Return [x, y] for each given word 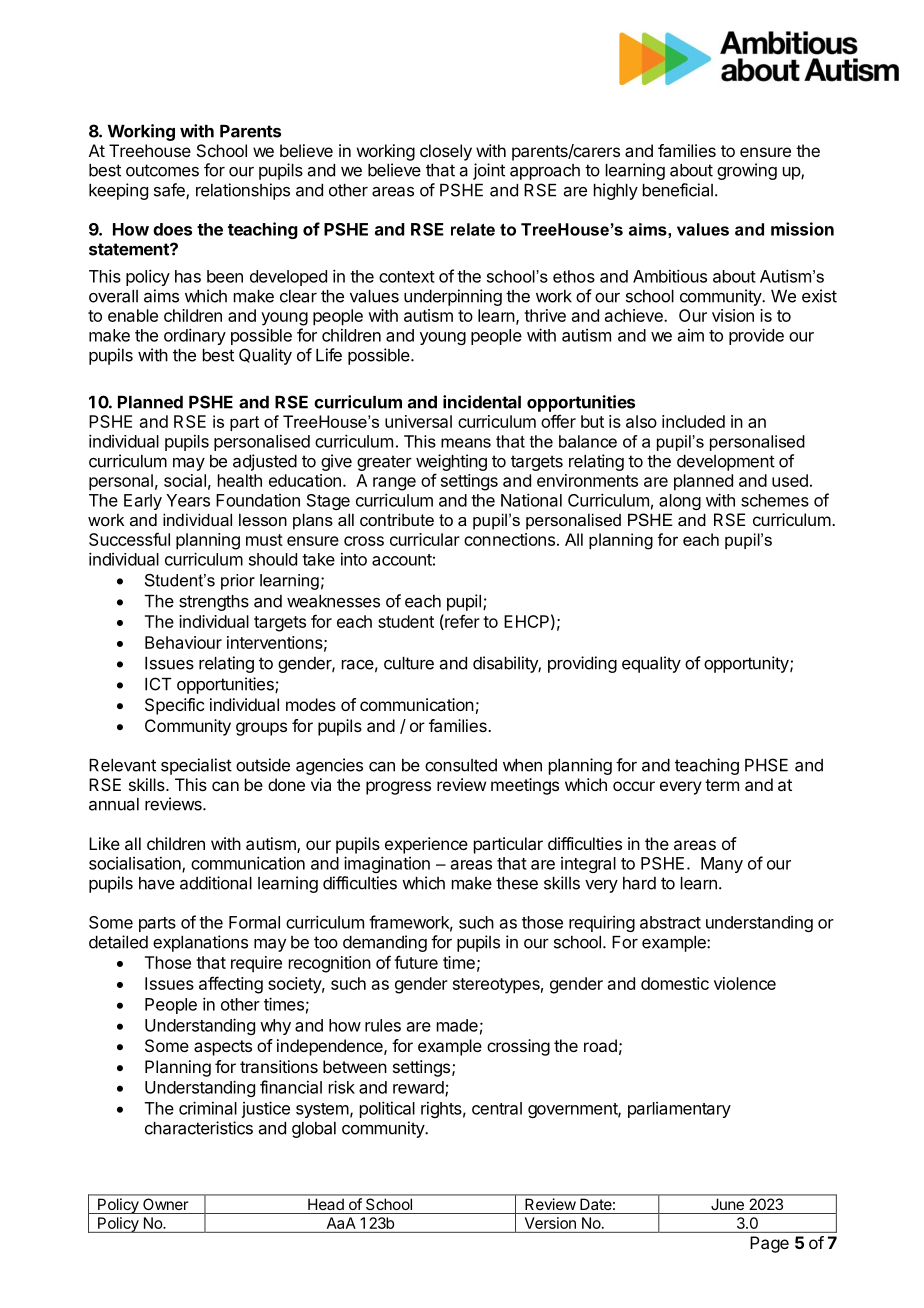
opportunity [746, 664]
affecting [231, 985]
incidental [482, 402]
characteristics [199, 1128]
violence [745, 983]
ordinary [195, 336]
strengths [214, 603]
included [693, 421]
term [722, 785]
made [457, 1025]
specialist [196, 766]
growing [747, 171]
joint [489, 171]
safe [170, 191]
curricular [425, 539]
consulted [461, 765]
